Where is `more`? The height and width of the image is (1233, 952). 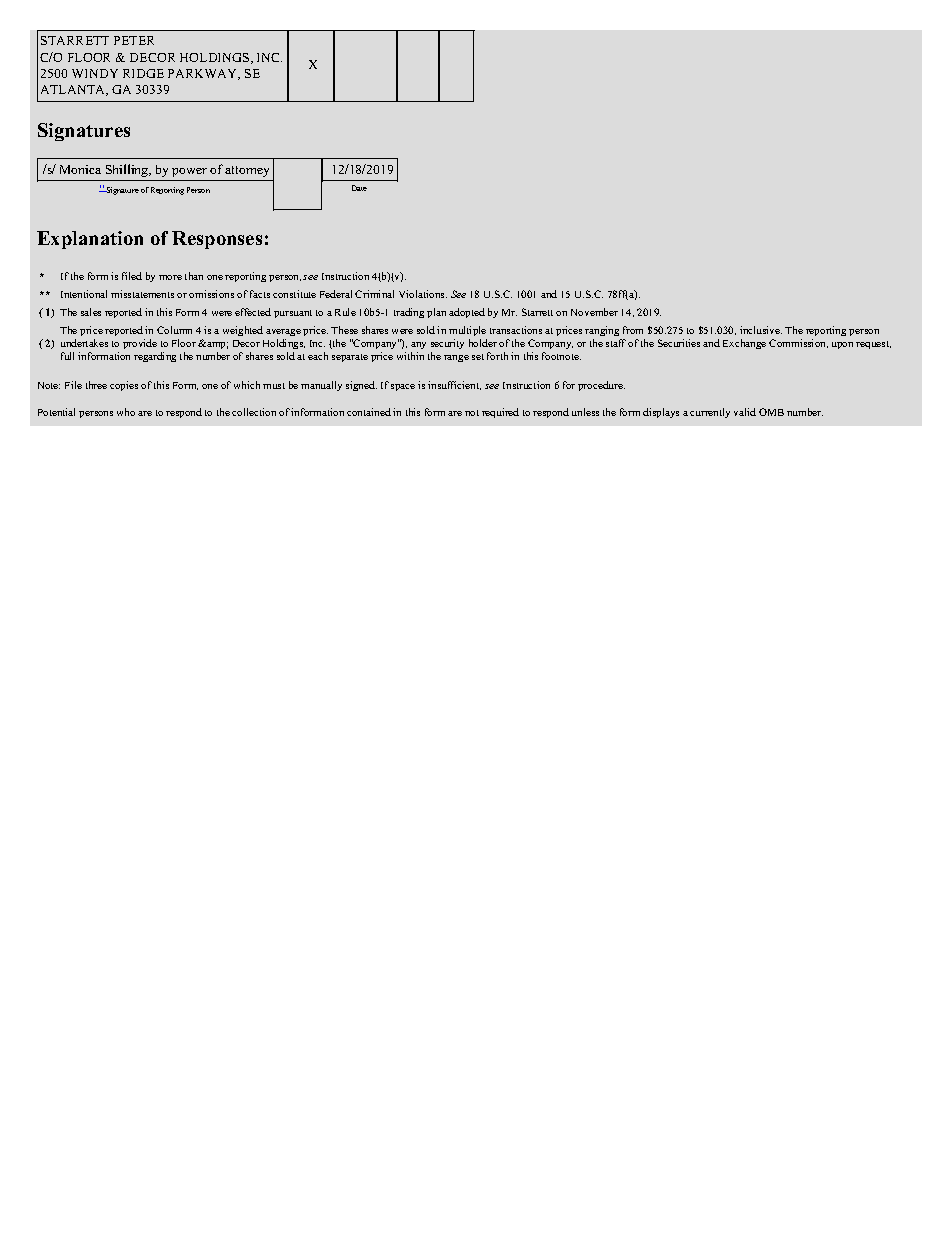 more is located at coordinates (170, 277).
